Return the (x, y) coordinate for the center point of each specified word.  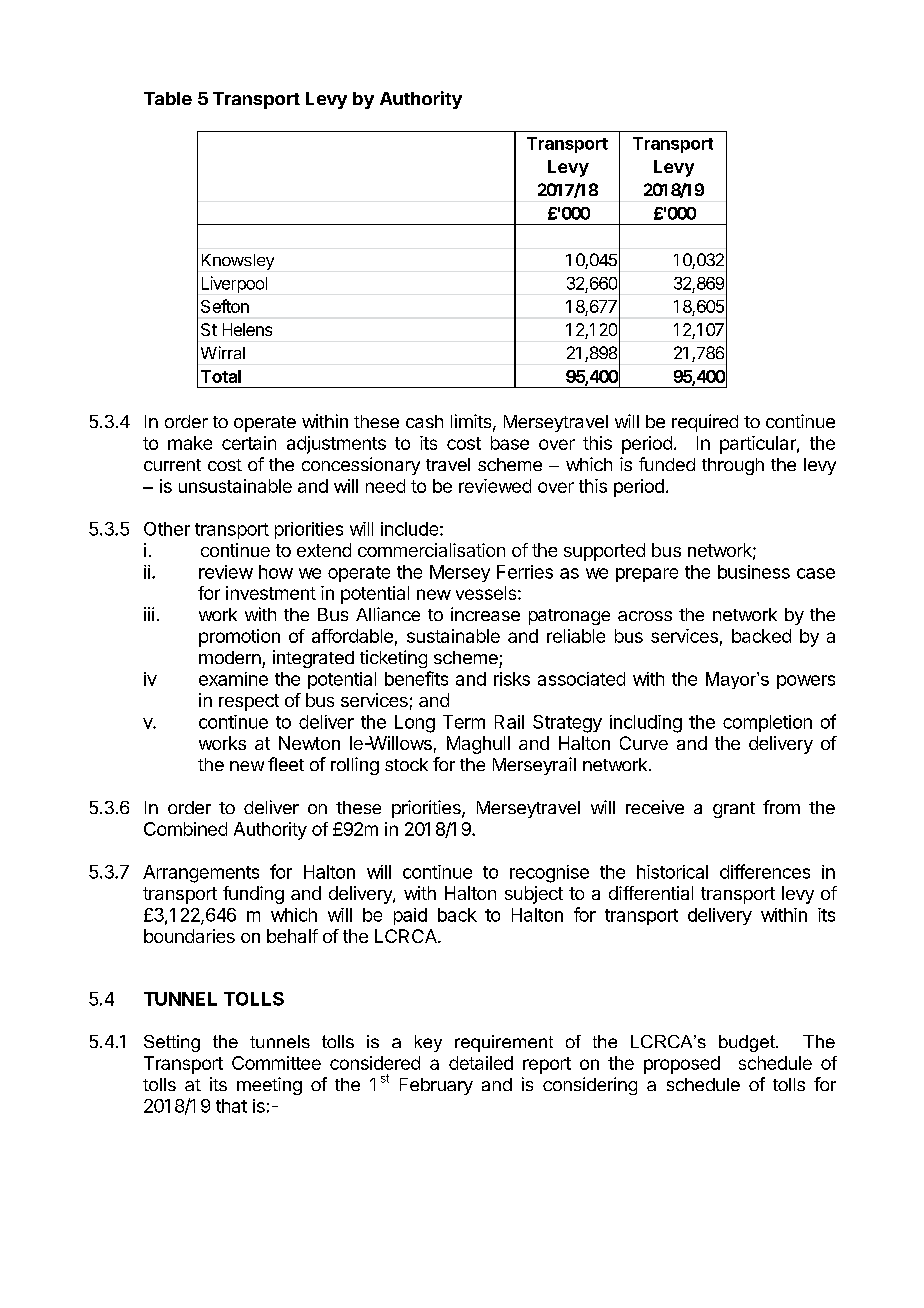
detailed (481, 1063)
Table (168, 98)
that (231, 1106)
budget (748, 1043)
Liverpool (234, 284)
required (705, 423)
